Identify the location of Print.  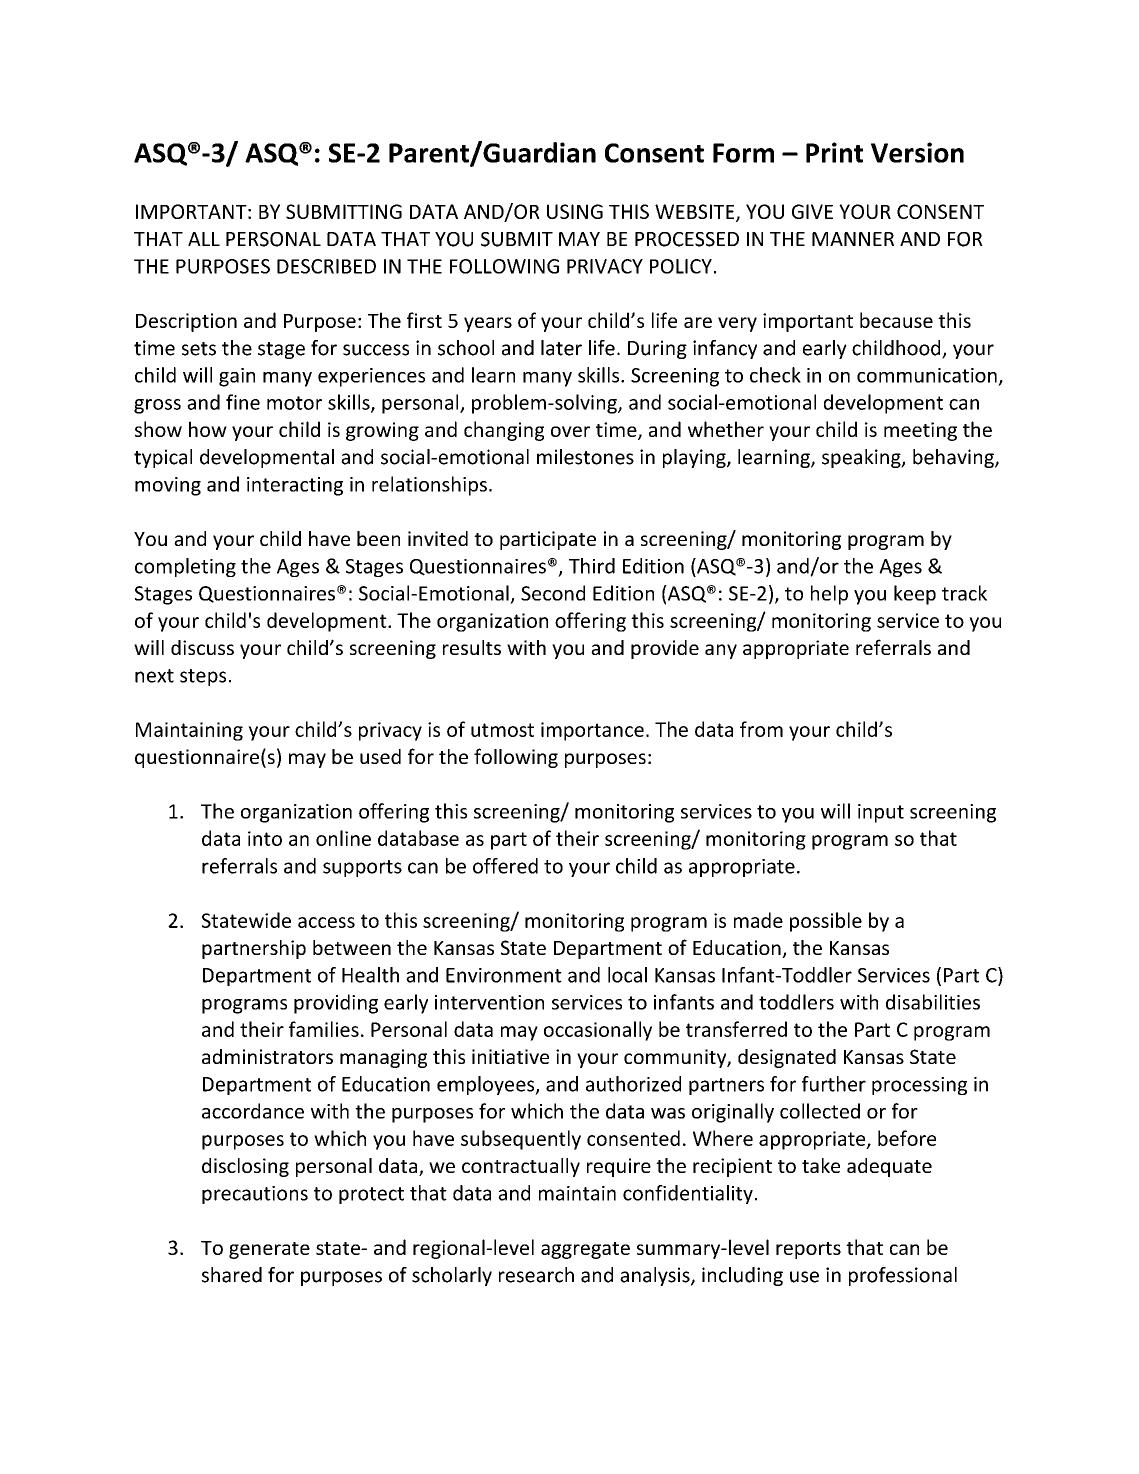
(834, 152).
